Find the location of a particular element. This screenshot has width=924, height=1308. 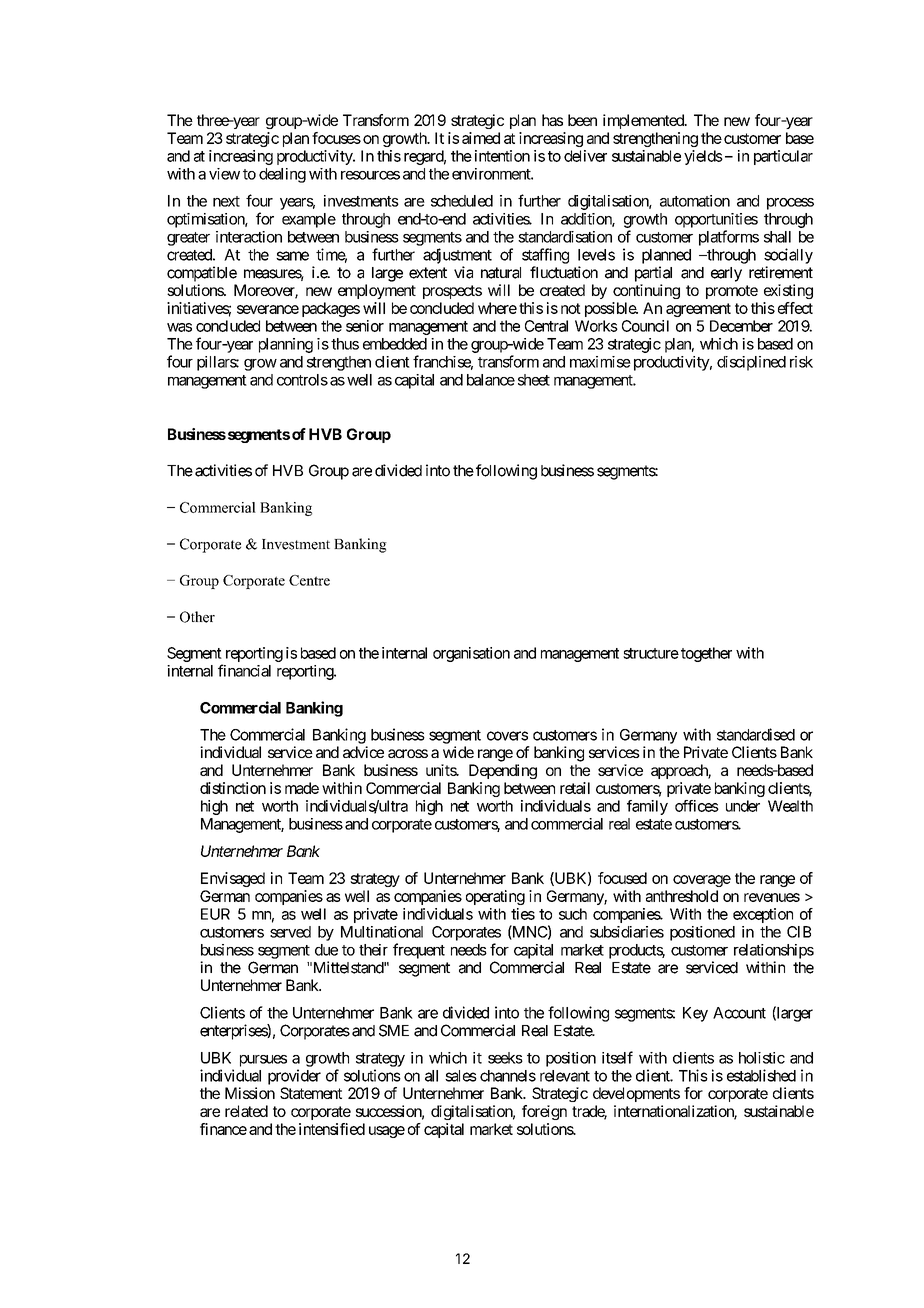

intention is located at coordinates (502, 156).
